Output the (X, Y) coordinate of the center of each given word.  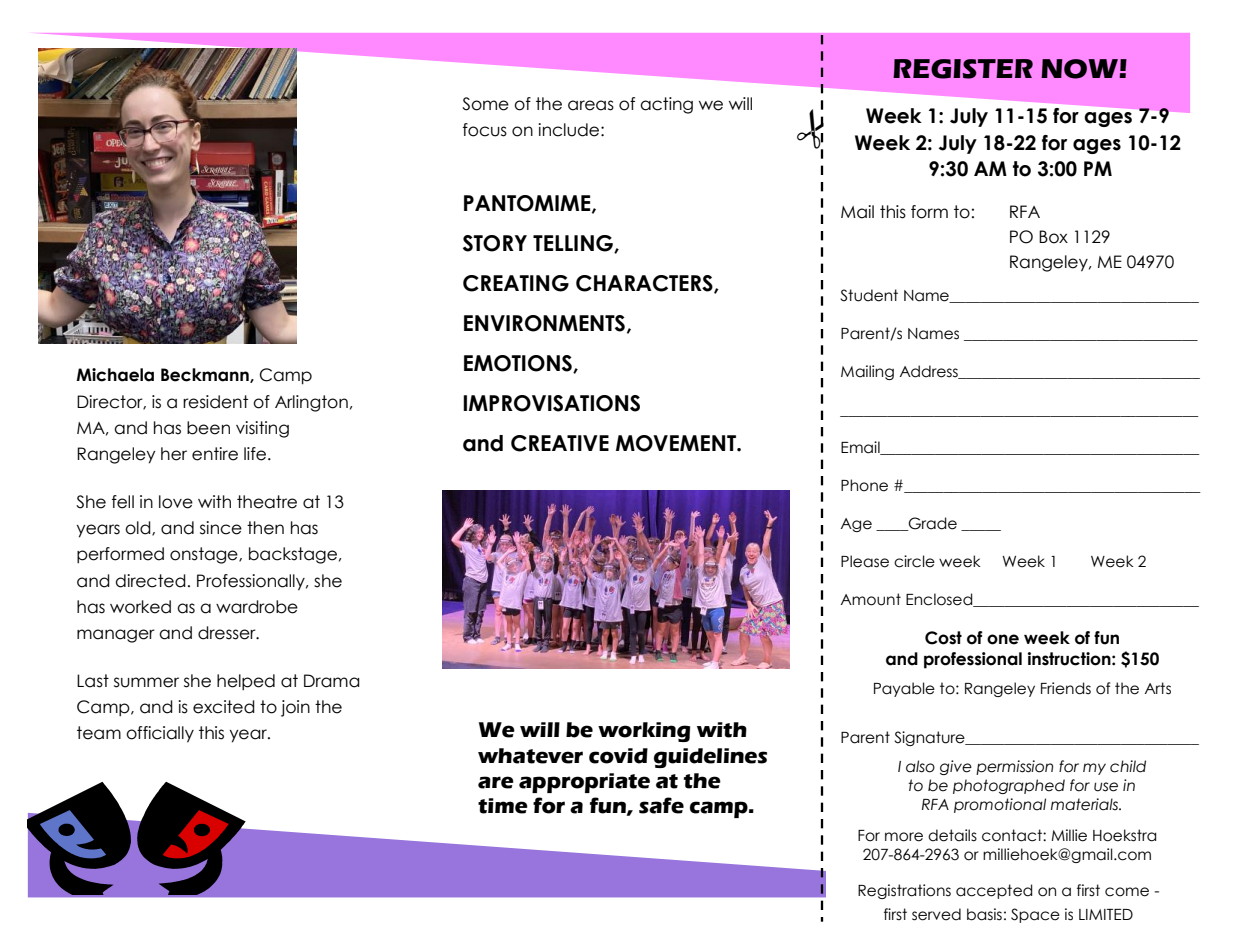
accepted (994, 891)
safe (661, 805)
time (503, 806)
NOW (1080, 69)
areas (591, 105)
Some (485, 104)
